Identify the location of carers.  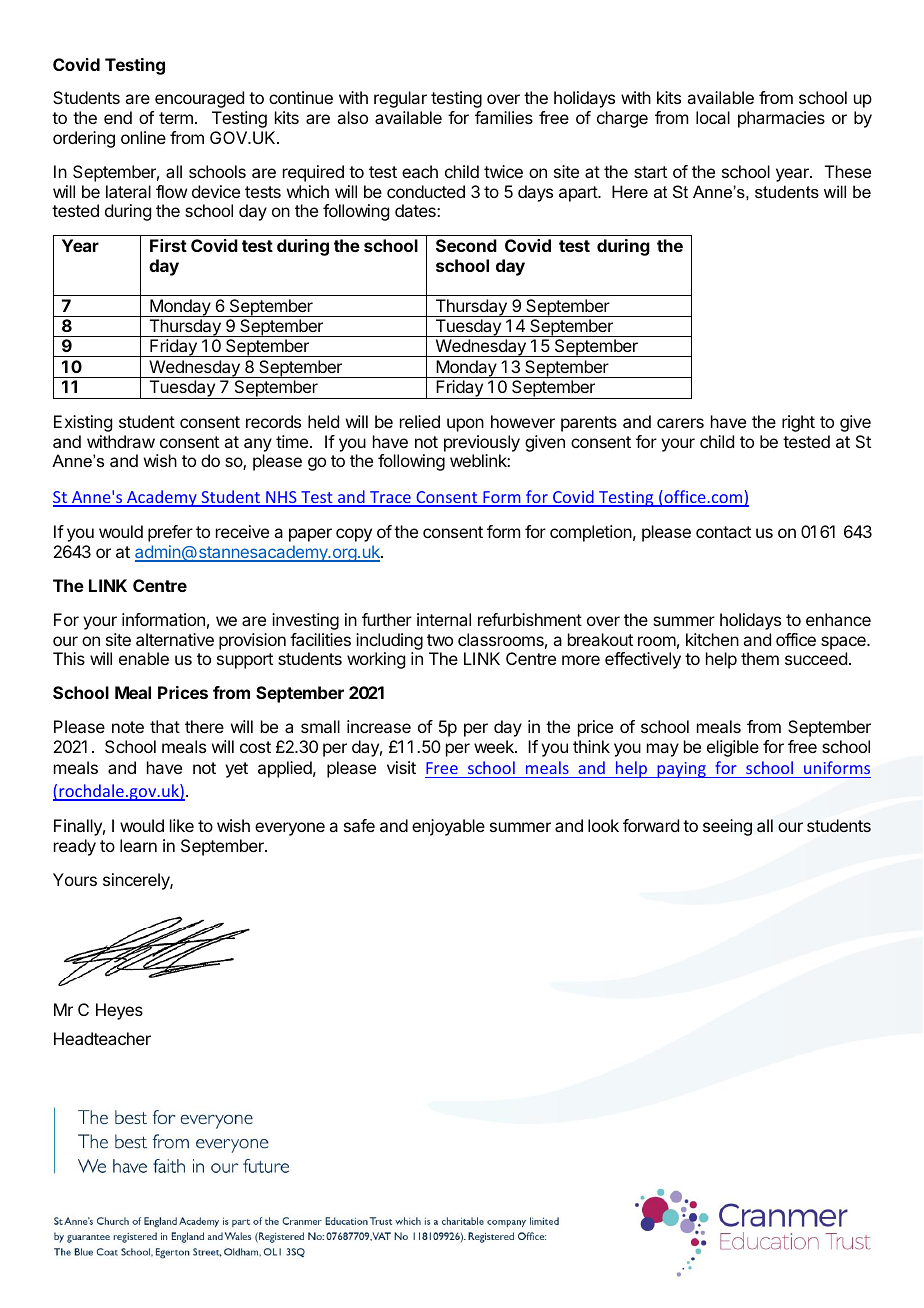
(680, 423).
